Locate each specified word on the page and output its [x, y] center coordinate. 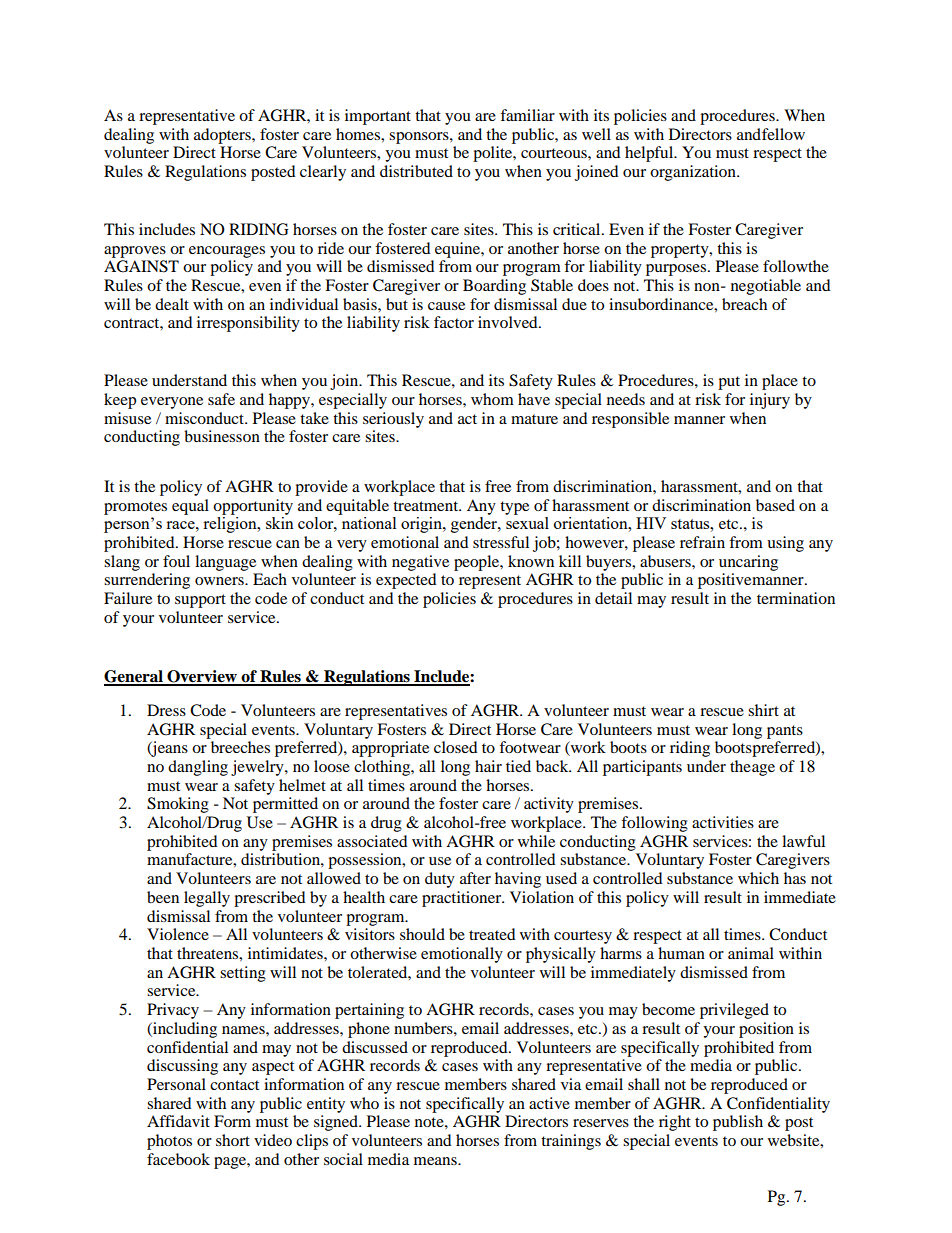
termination [796, 598]
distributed [416, 171]
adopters [223, 136]
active [549, 1103]
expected [406, 581]
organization [694, 173]
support [200, 601]
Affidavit [178, 1121]
